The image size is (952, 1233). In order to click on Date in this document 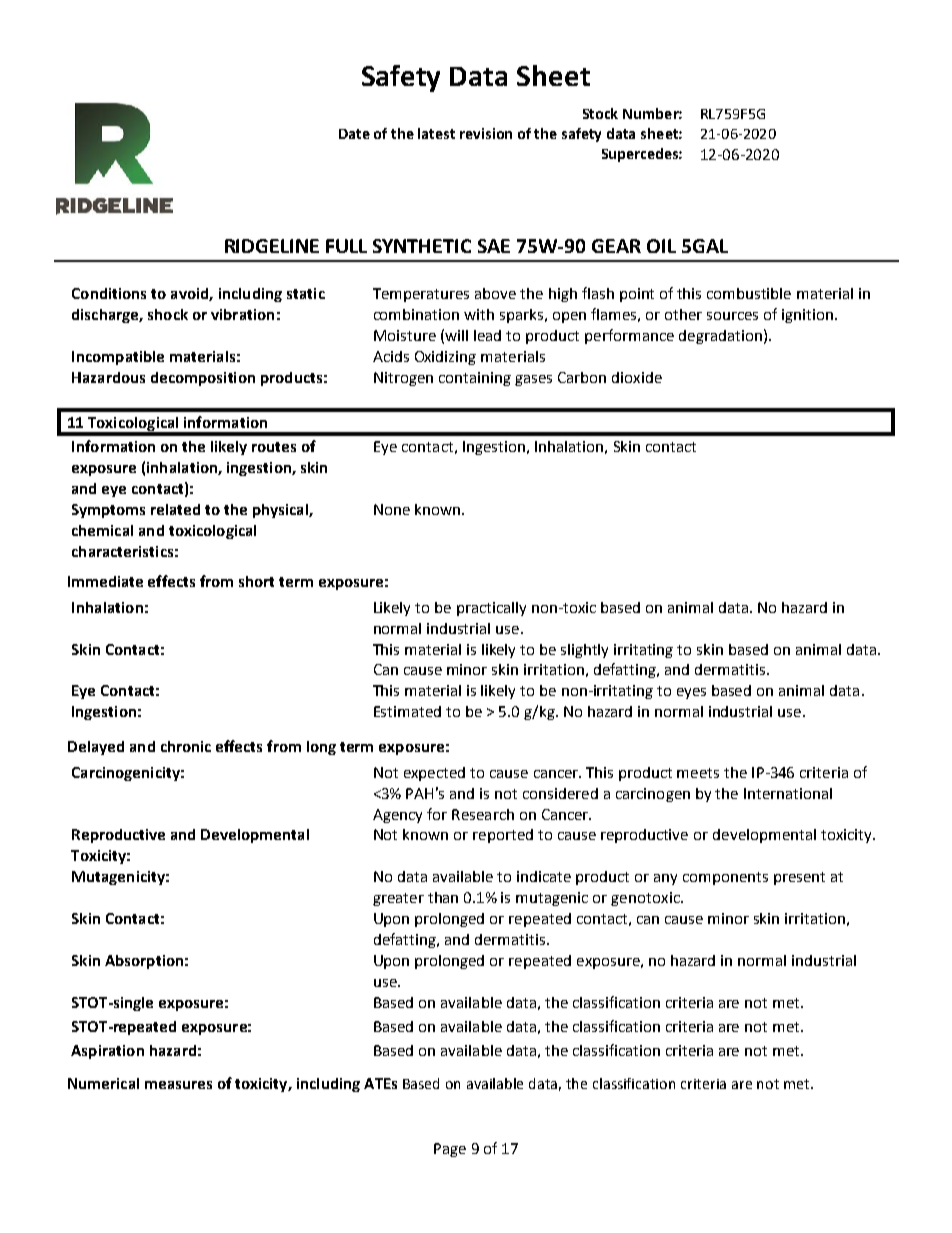, I will do `click(354, 134)`.
